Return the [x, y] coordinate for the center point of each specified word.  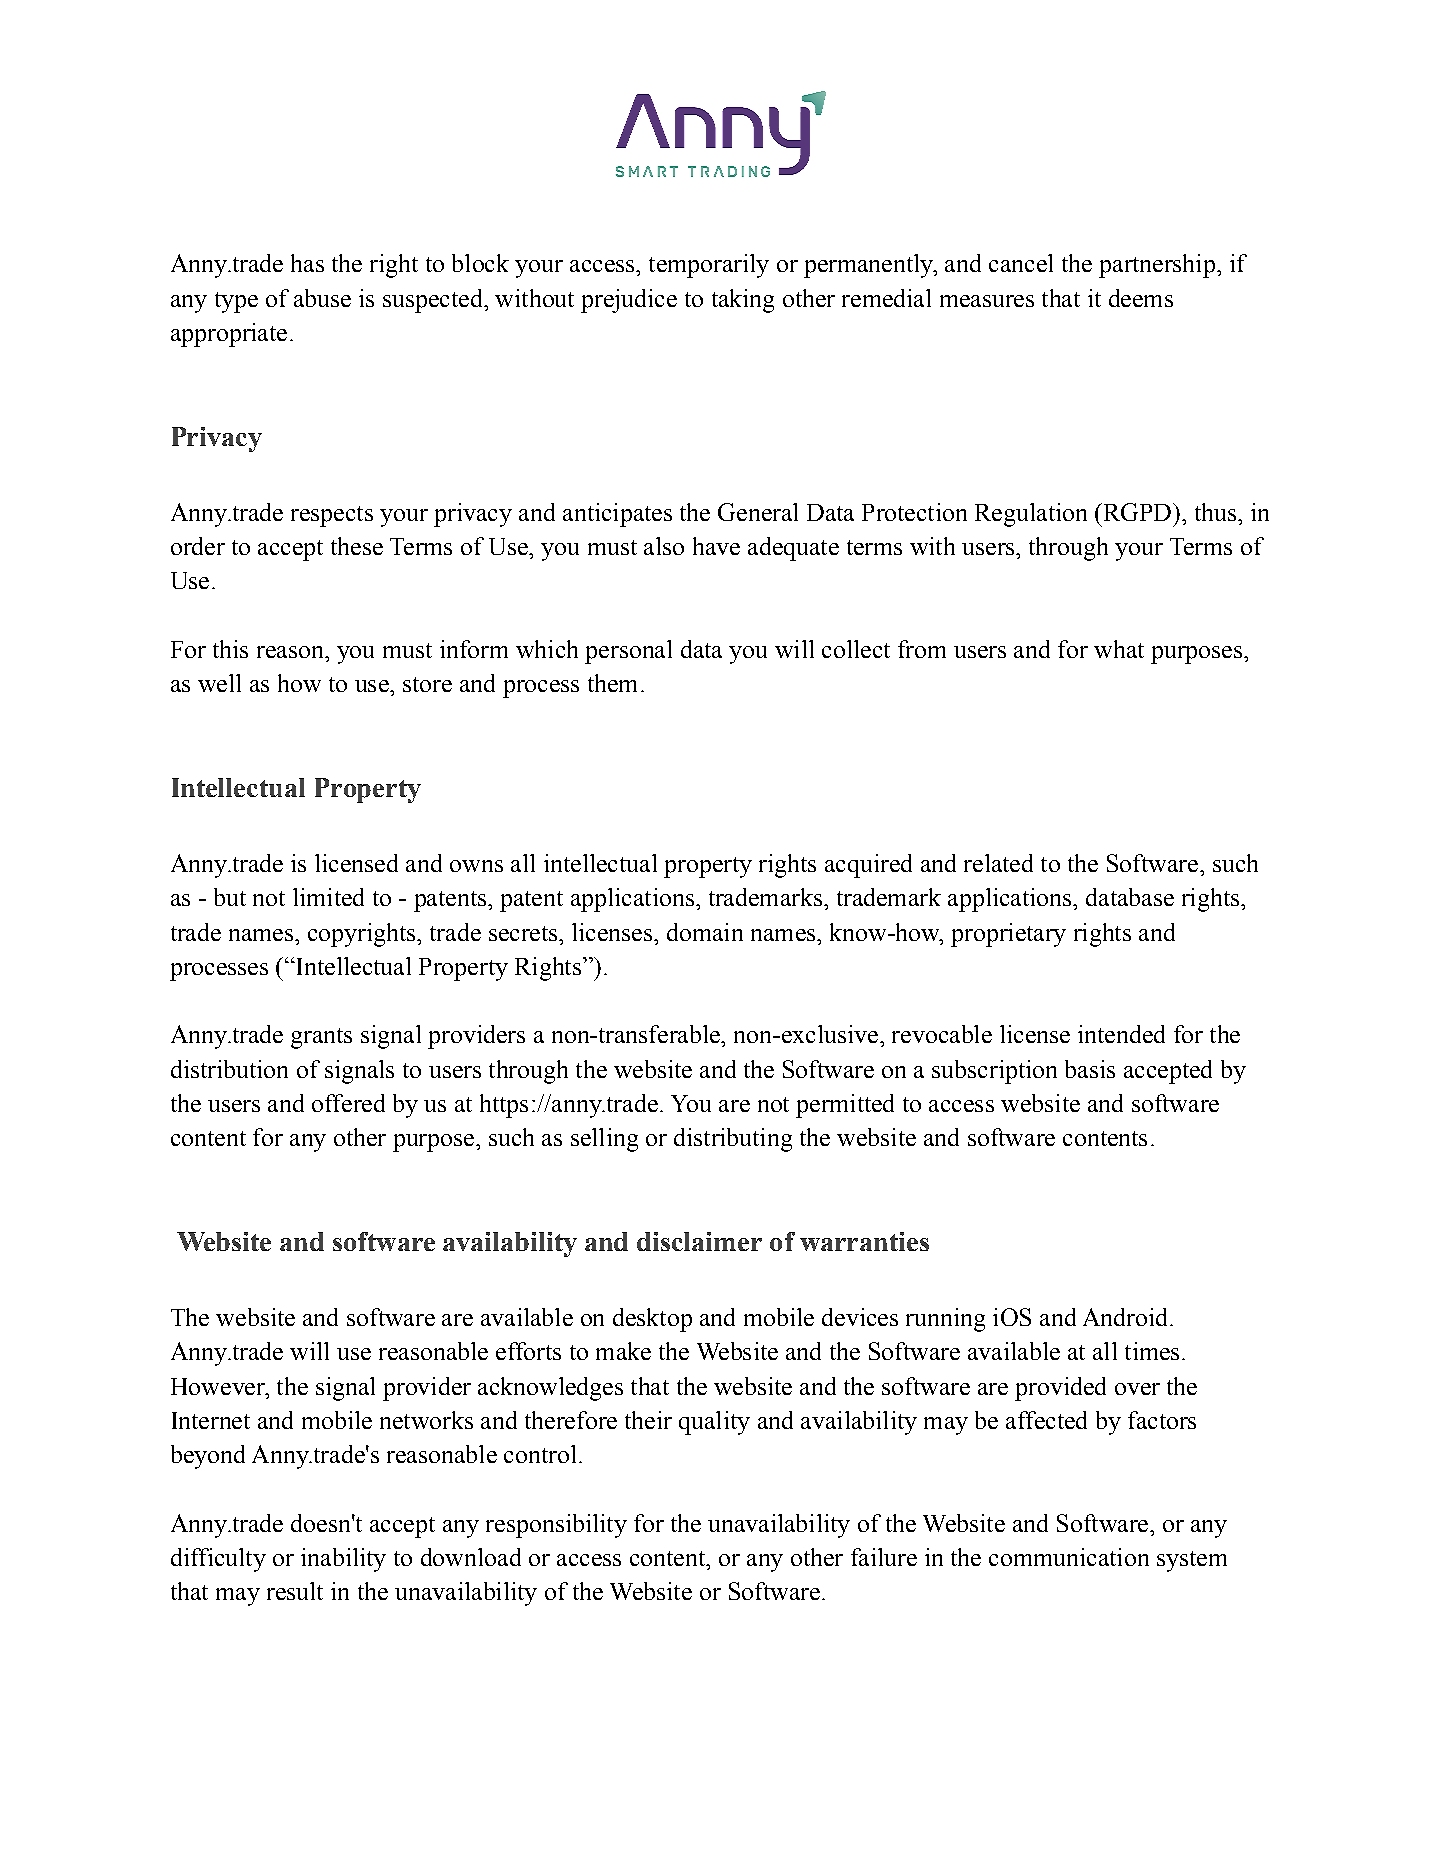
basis [1090, 1069]
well [219, 683]
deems [1141, 298]
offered [348, 1103]
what [1119, 649]
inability [343, 1560]
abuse [322, 298]
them [612, 683]
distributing [733, 1140]
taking [743, 301]
